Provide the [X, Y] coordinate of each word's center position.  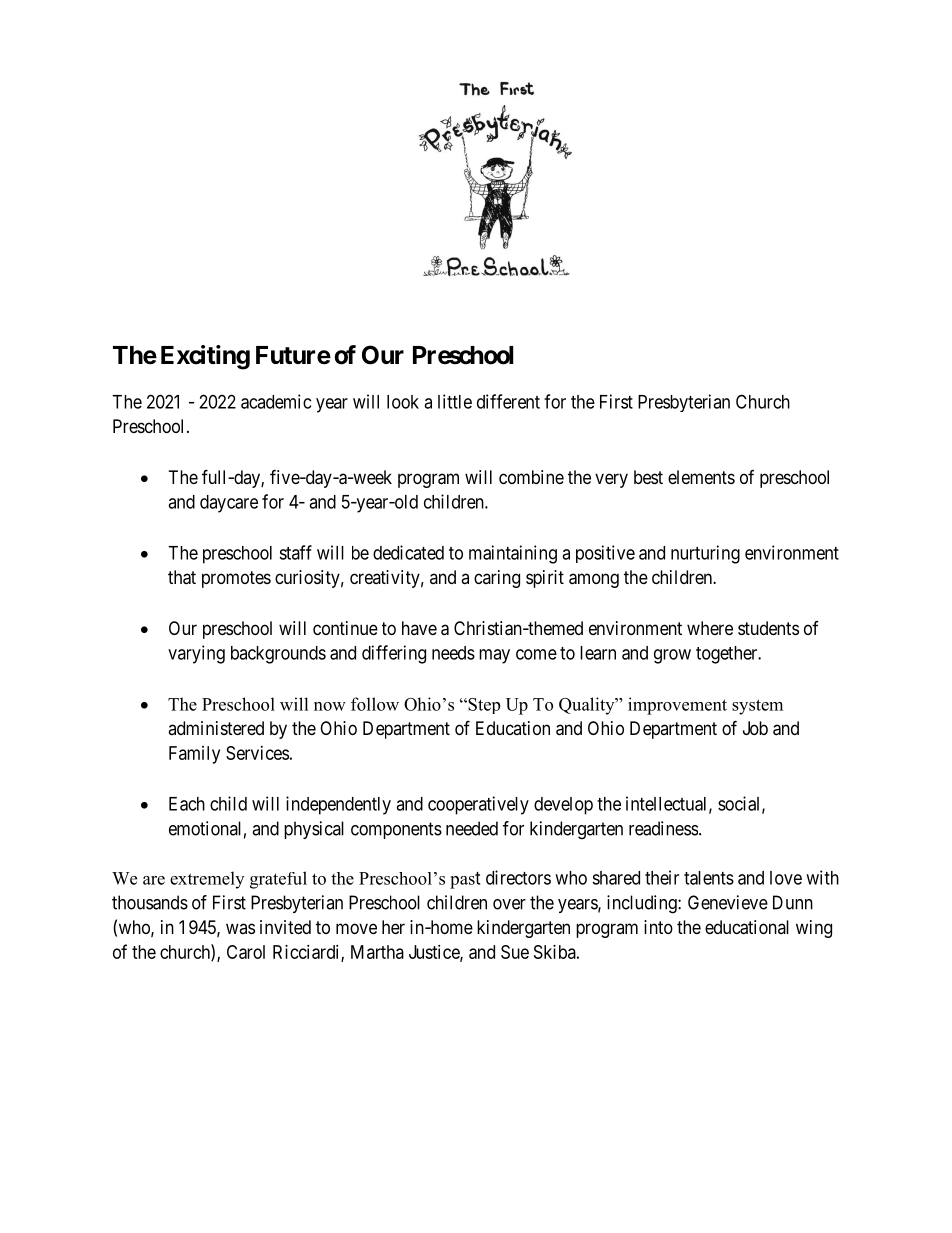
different [508, 401]
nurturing [705, 554]
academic [276, 401]
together [728, 655]
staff [295, 552]
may [494, 656]
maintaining [513, 554]
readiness [663, 828]
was [240, 928]
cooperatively [478, 805]
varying [196, 654]
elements [701, 477]
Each [187, 804]
